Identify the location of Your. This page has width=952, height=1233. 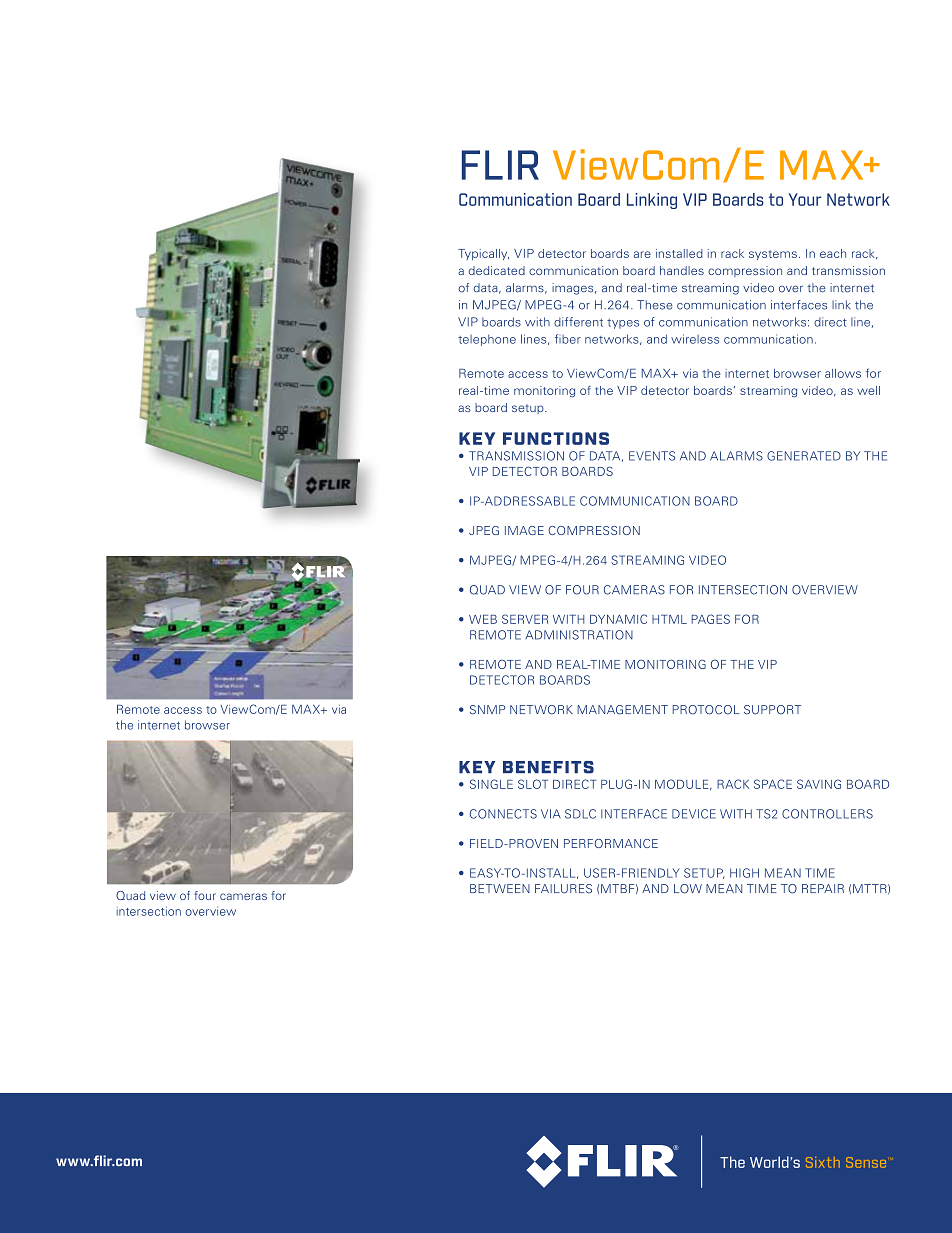
(805, 199).
